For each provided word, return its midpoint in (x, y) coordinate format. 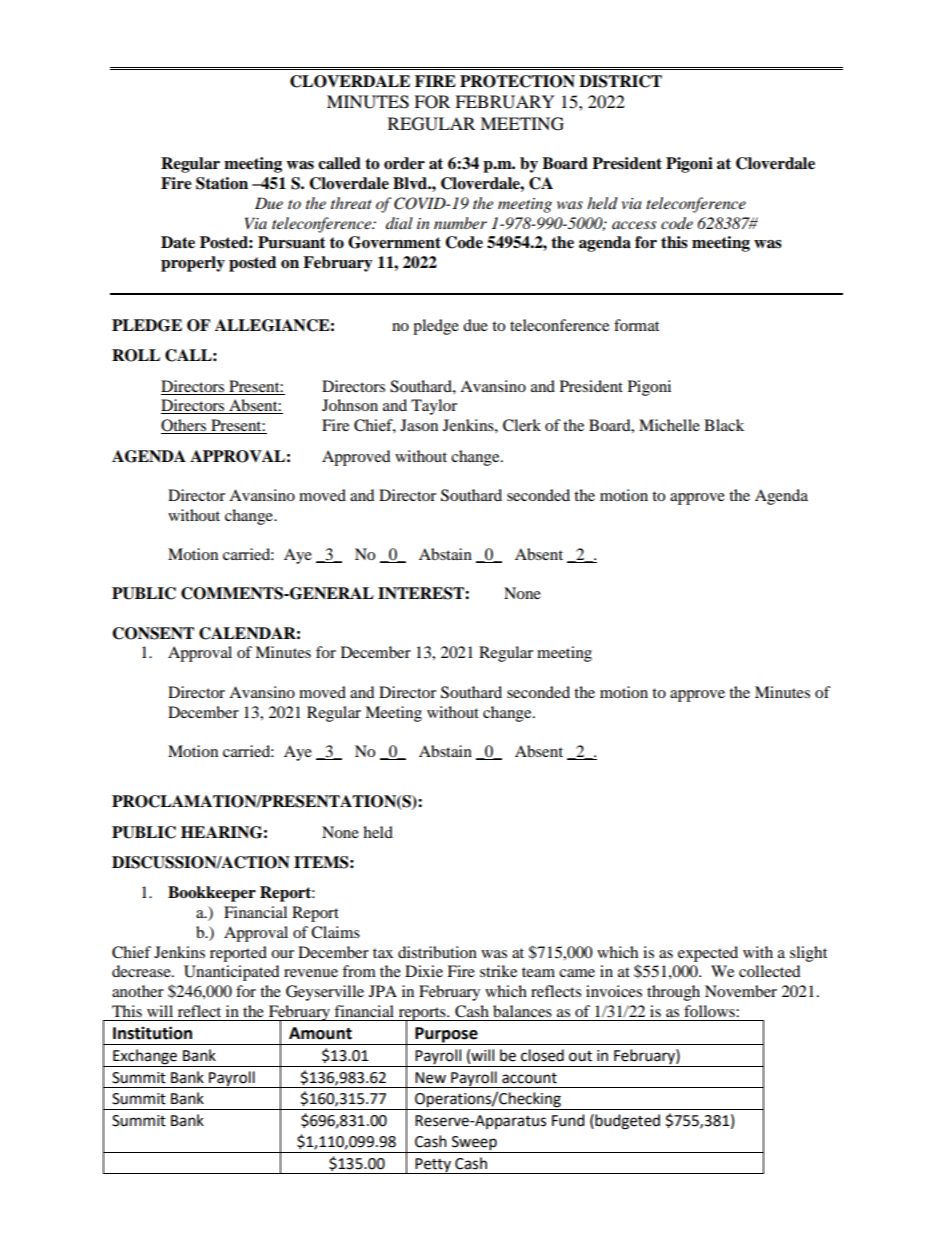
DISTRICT (620, 81)
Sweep (474, 1144)
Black (724, 425)
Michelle (669, 425)
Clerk (522, 425)
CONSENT (153, 633)
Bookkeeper (212, 894)
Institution (152, 1033)
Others (185, 426)
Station (222, 183)
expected (708, 954)
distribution (437, 952)
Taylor (434, 407)
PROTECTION (517, 81)
